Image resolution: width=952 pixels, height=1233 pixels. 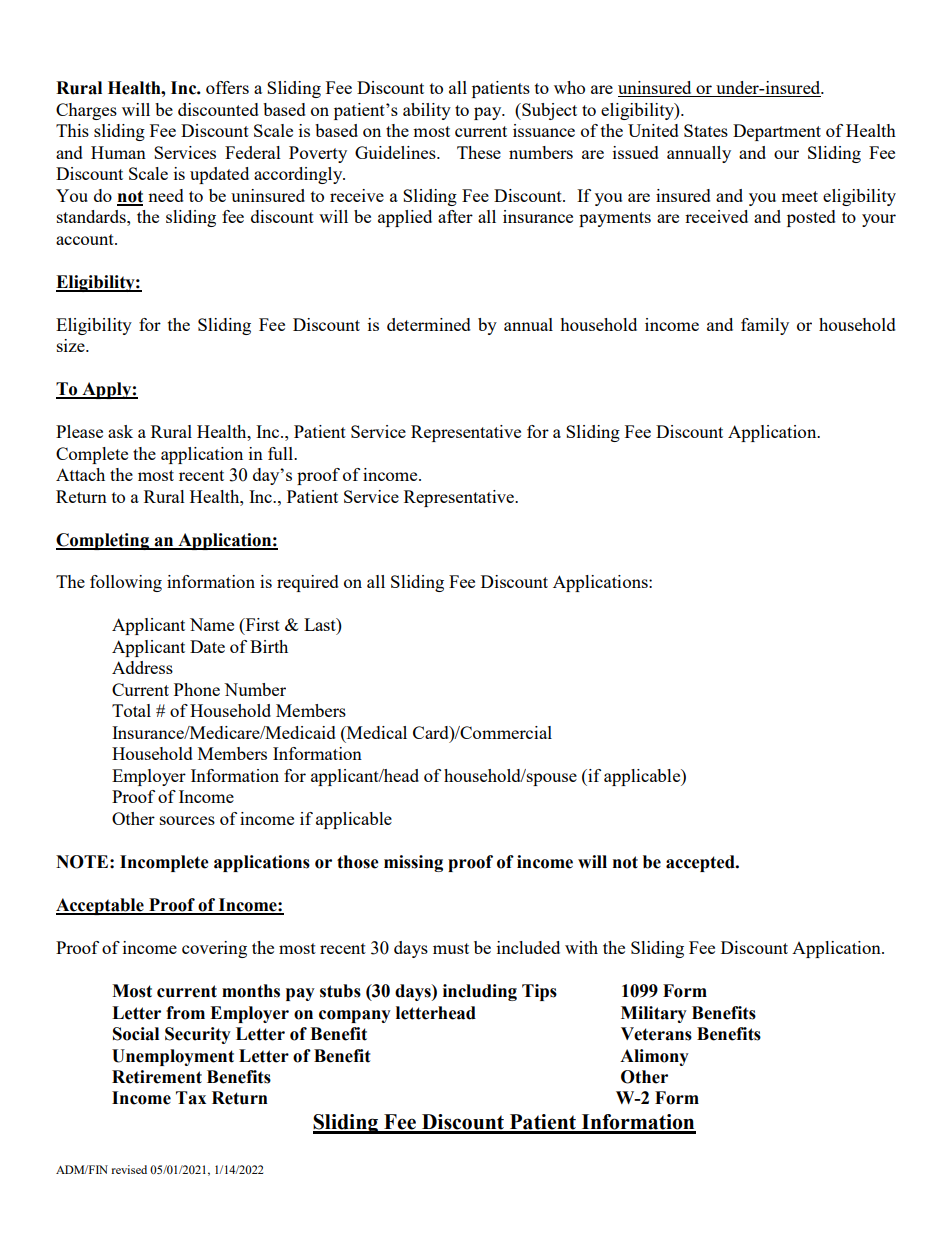 What do you see at coordinates (654, 1057) in the screenshot?
I see `Alimony` at bounding box center [654, 1057].
